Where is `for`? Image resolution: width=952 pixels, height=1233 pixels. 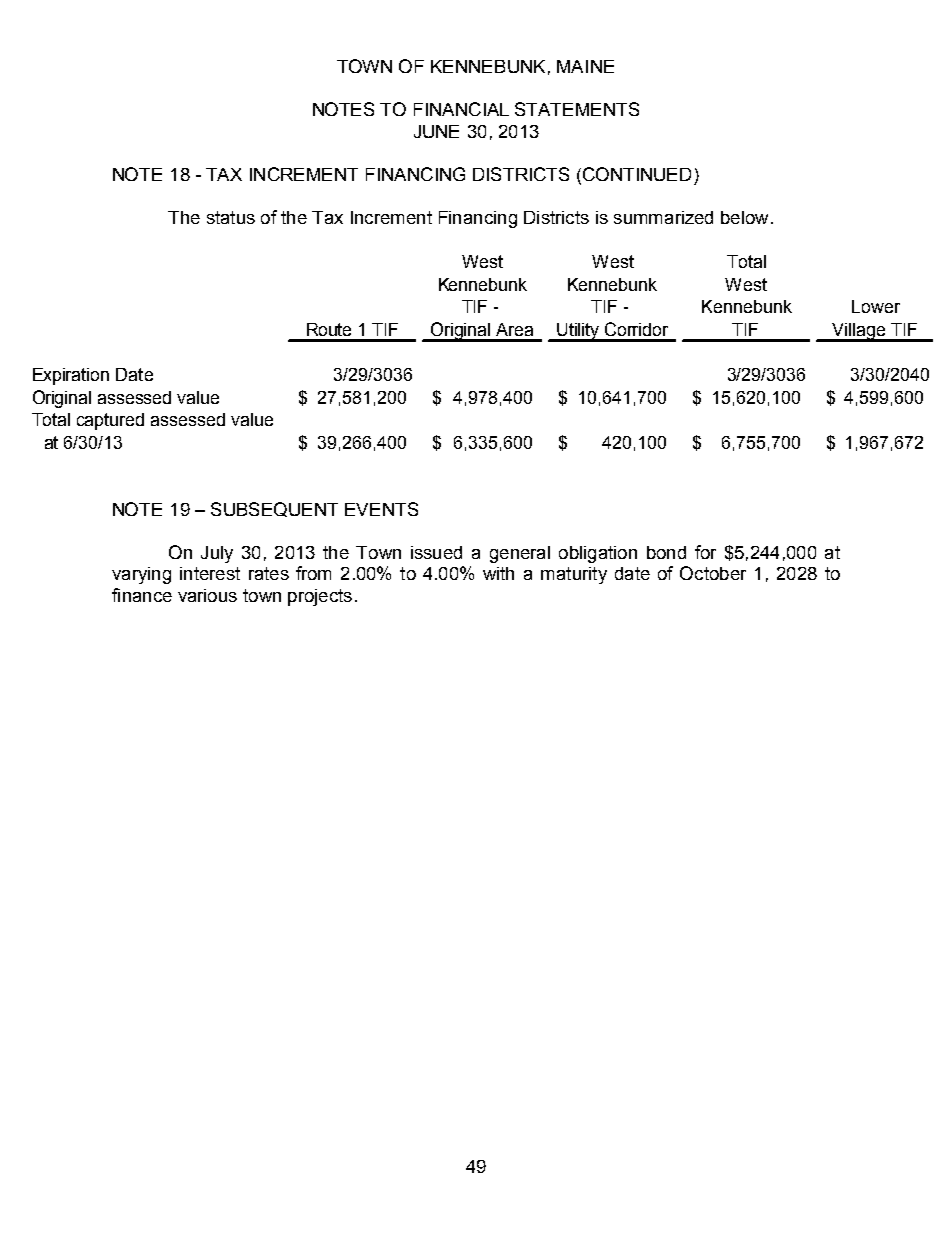
for is located at coordinates (705, 552).
